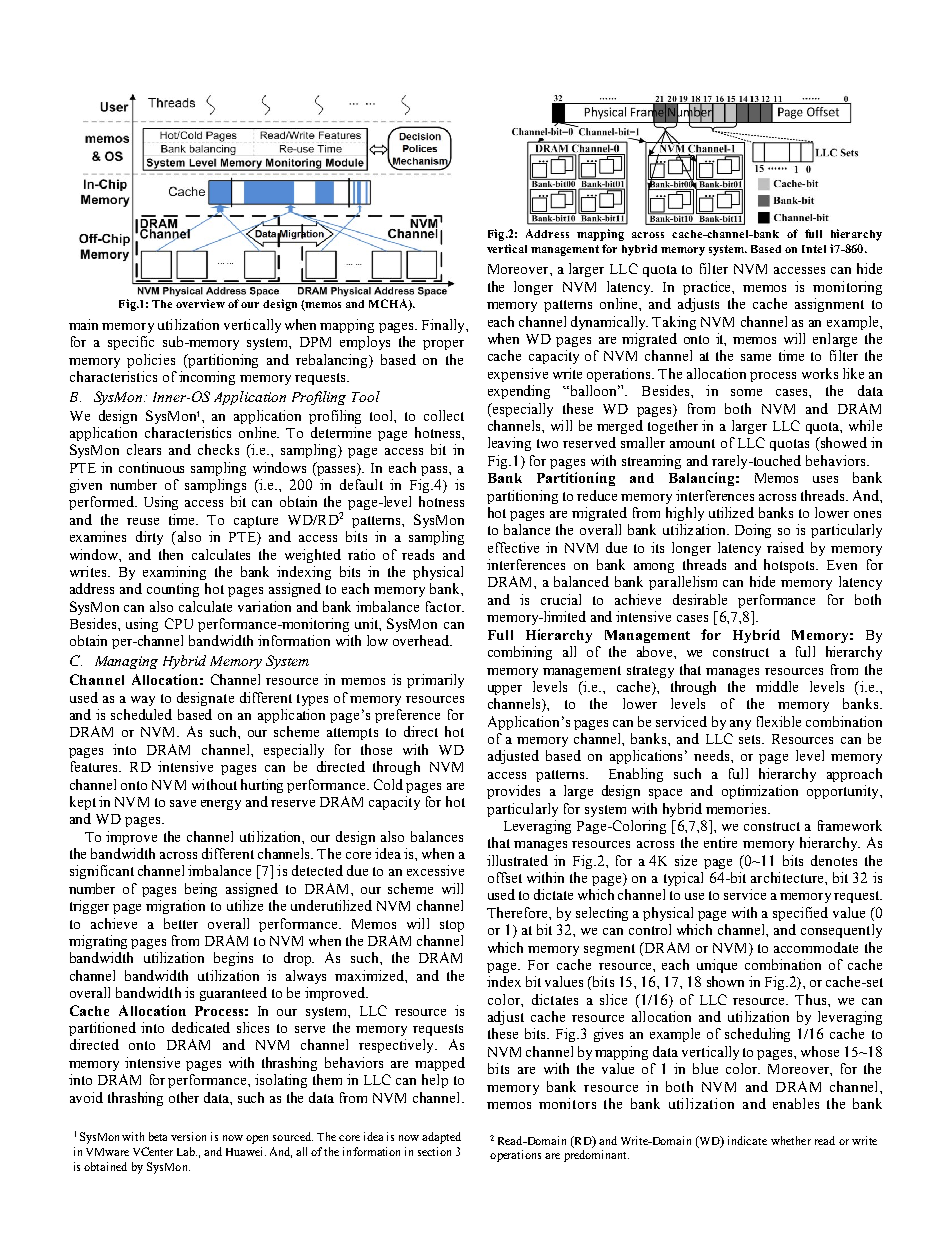  What do you see at coordinates (505, 690) in the screenshot?
I see `upper` at bounding box center [505, 690].
